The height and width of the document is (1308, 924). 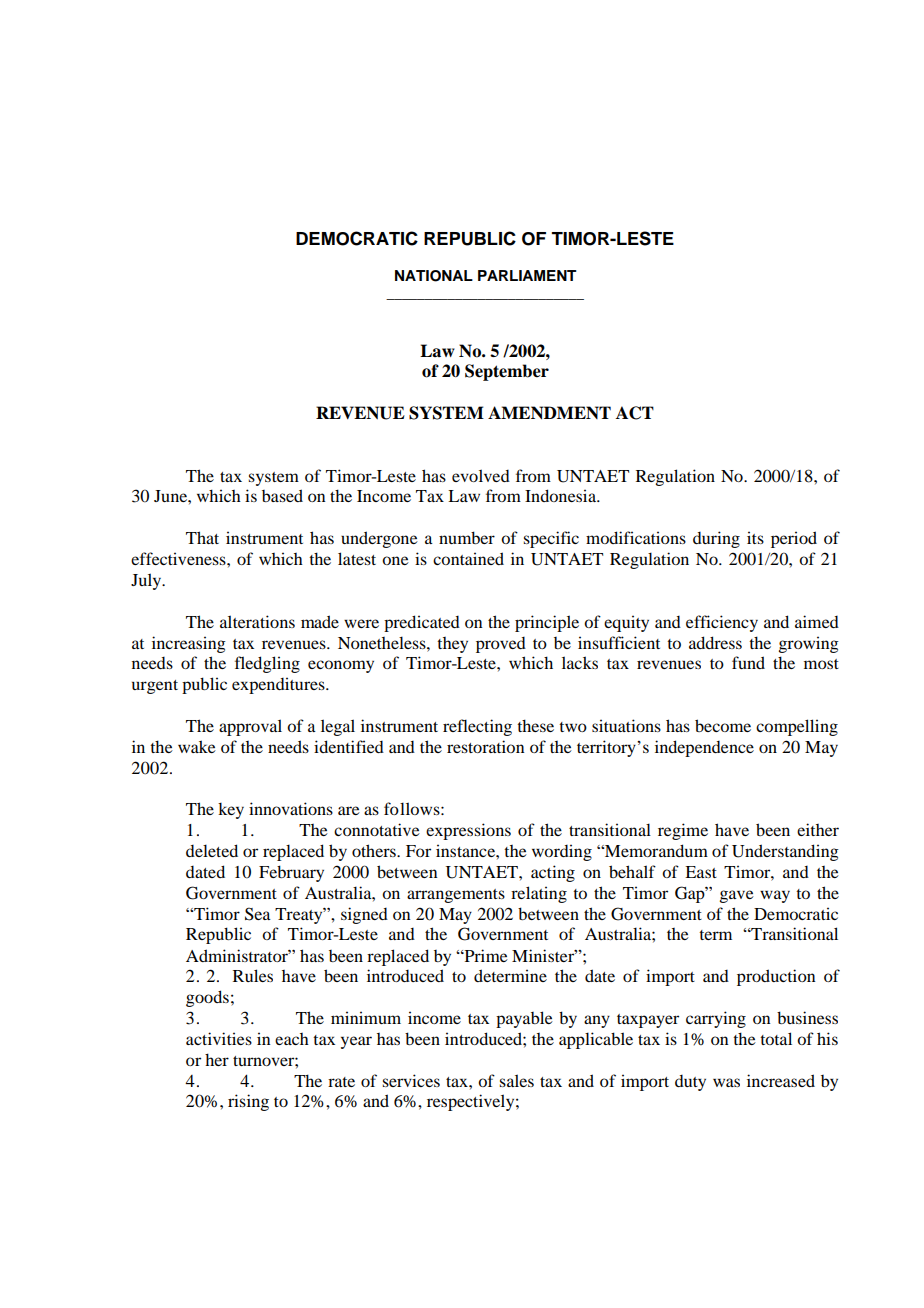 I want to click on September, so click(x=507, y=372).
